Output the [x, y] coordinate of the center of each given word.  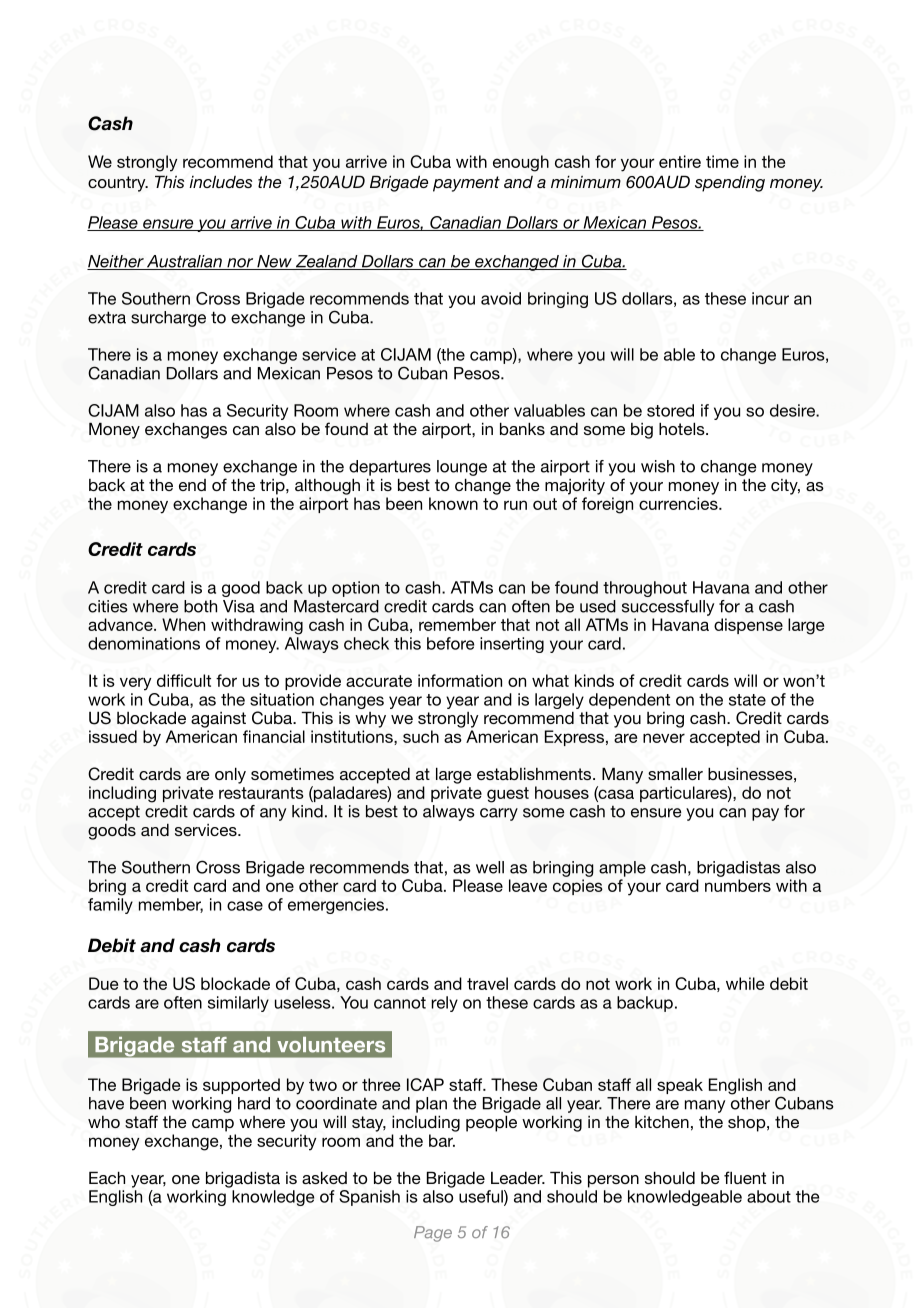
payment [466, 184]
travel [487, 983]
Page [433, 1234]
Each [107, 1177]
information [460, 680]
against [218, 720]
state [747, 700]
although [327, 486]
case [245, 906]
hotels [683, 428]
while [745, 983]
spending [730, 183]
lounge [462, 468]
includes [220, 181]
